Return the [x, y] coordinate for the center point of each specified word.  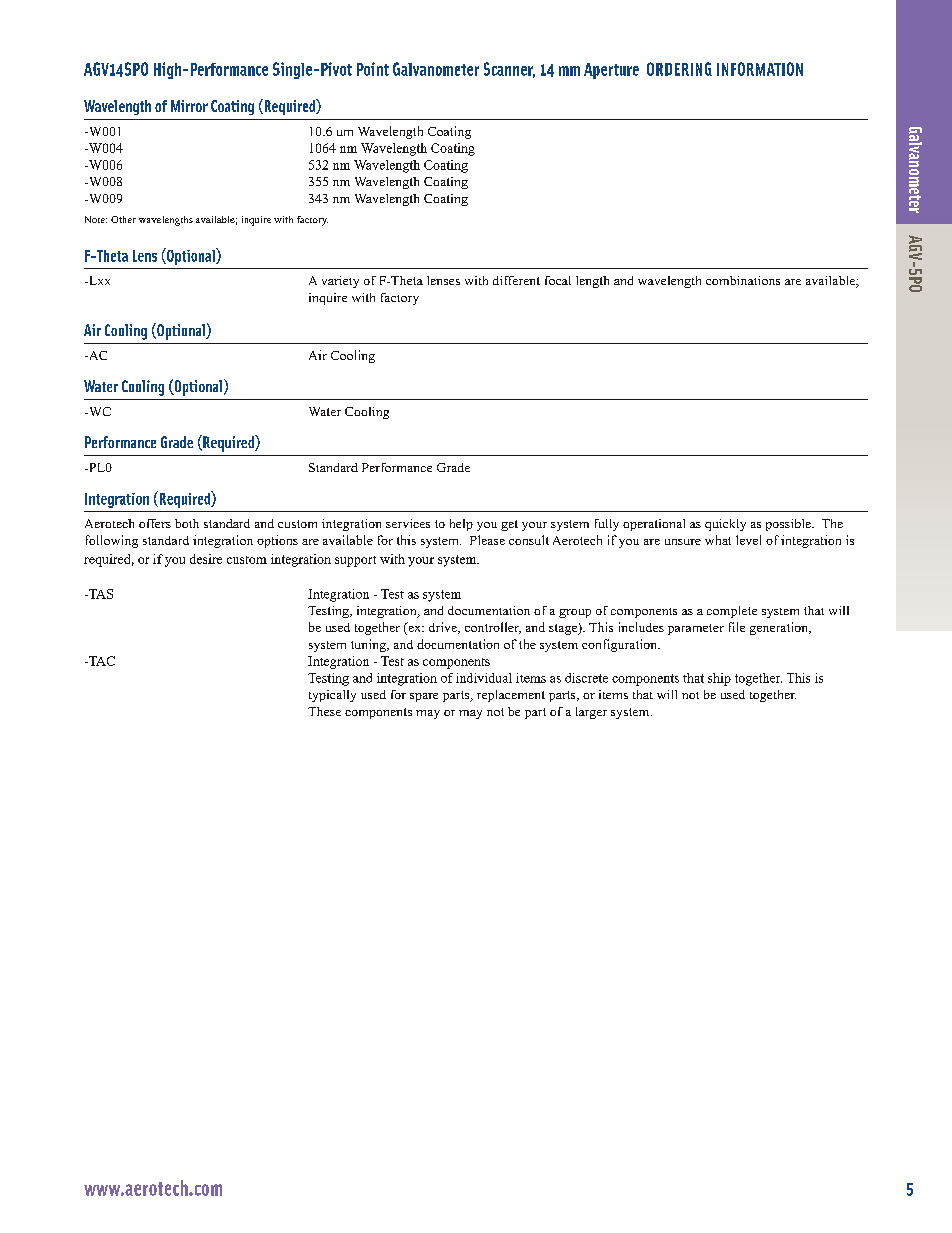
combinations [743, 280]
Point [373, 69]
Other [123, 219]
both [187, 523]
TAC [101, 661]
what [718, 540]
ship [719, 679]
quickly [725, 525]
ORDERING [679, 69]
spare [424, 697]
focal [558, 280]
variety [340, 282]
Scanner [509, 70]
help [461, 525]
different [516, 280]
